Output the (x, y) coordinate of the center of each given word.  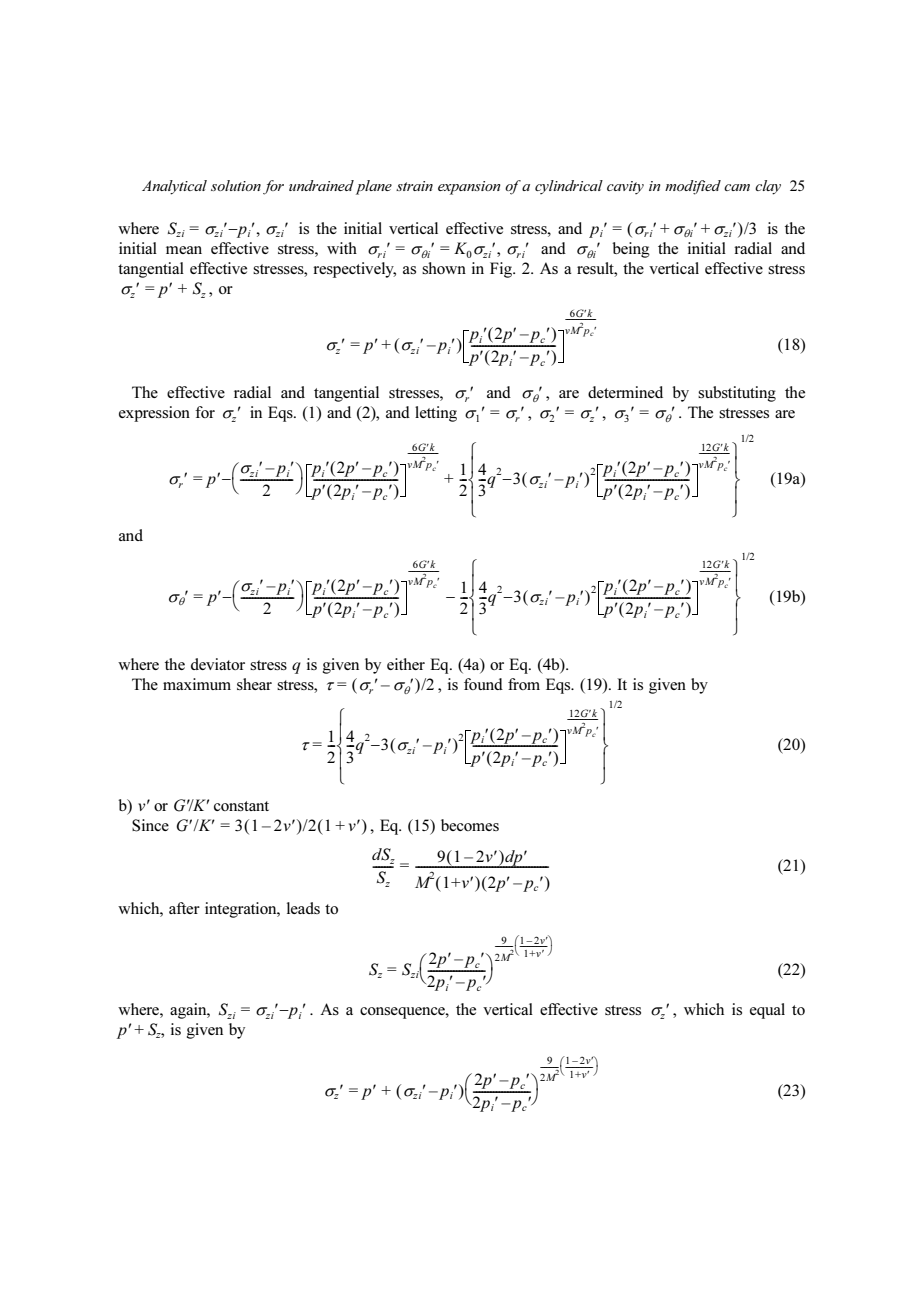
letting (436, 414)
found (483, 684)
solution (236, 185)
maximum (197, 684)
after (184, 908)
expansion (469, 188)
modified (693, 187)
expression (154, 414)
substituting (737, 394)
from (524, 684)
